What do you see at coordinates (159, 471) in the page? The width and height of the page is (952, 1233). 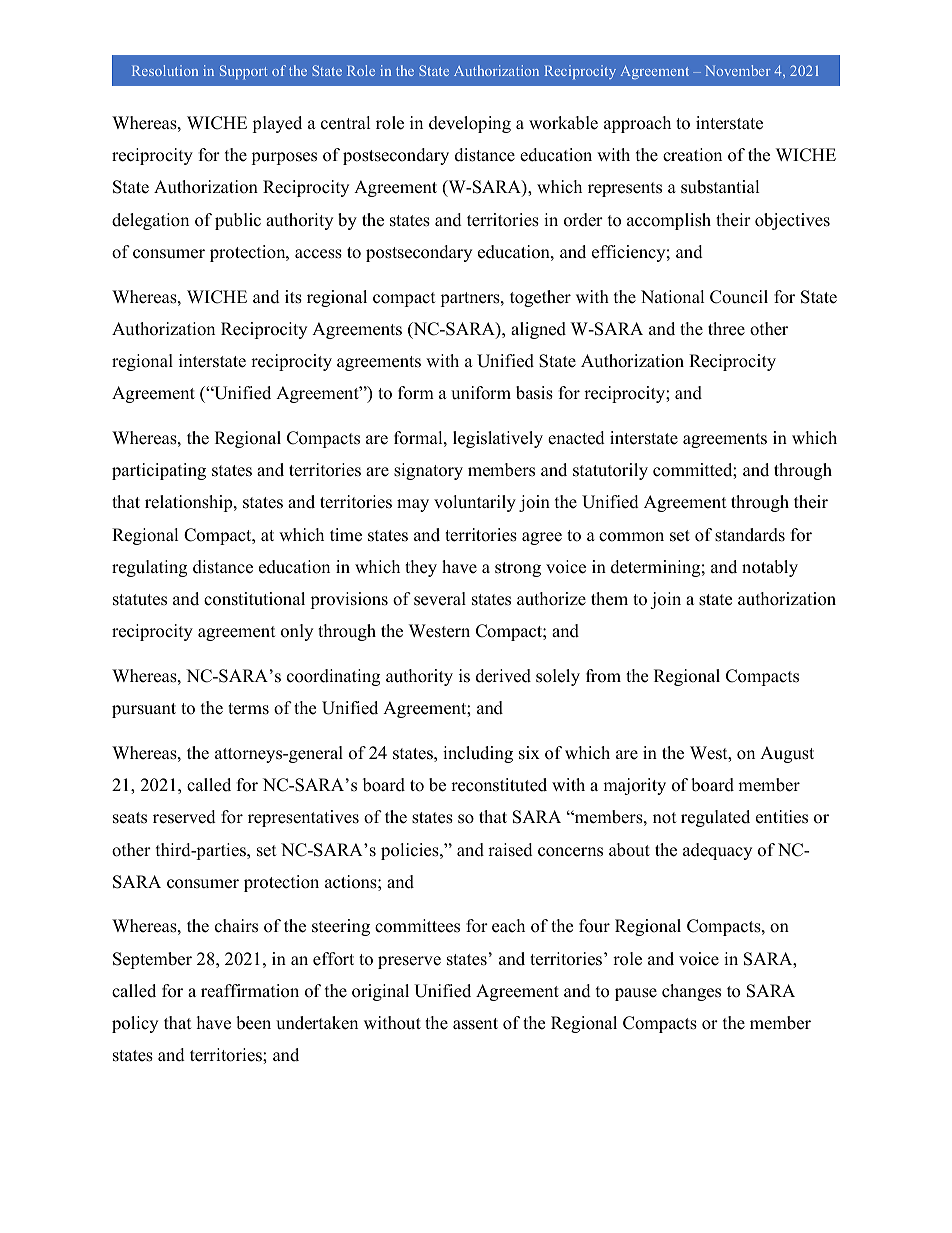 I see `participating` at bounding box center [159, 471].
